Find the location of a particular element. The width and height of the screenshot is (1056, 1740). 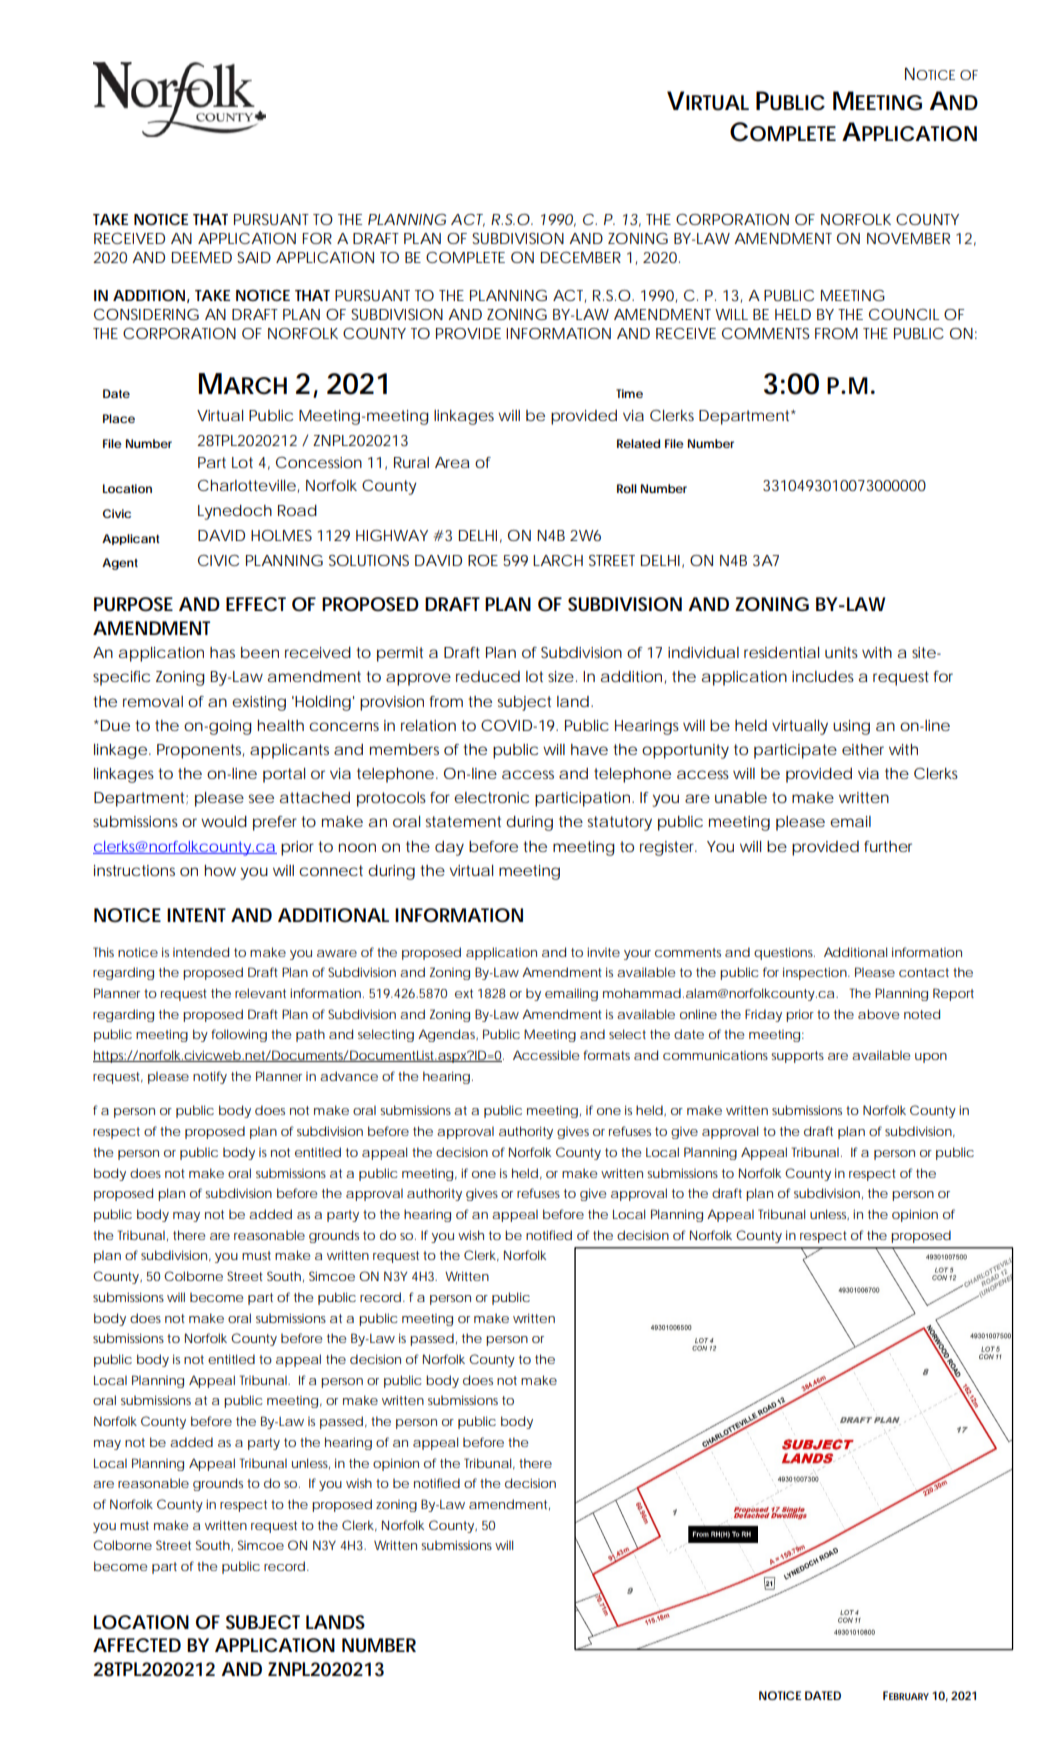

DECEMBER is located at coordinates (581, 257).
